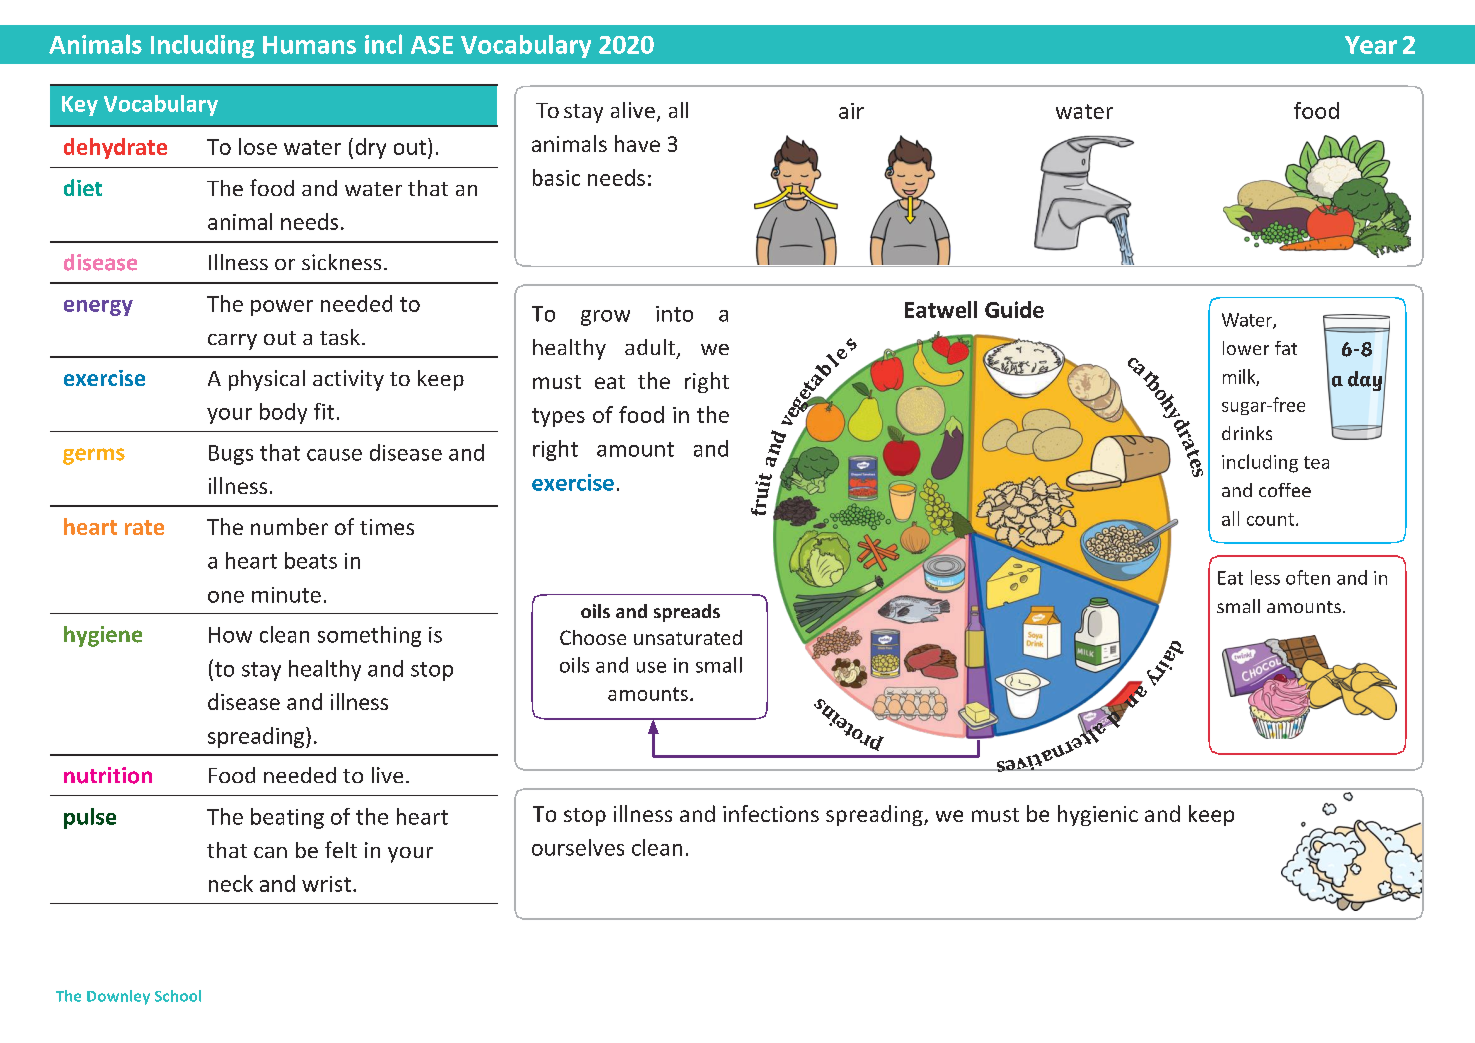  Describe the element at coordinates (108, 775) in the screenshot. I see `nutrition` at that location.
